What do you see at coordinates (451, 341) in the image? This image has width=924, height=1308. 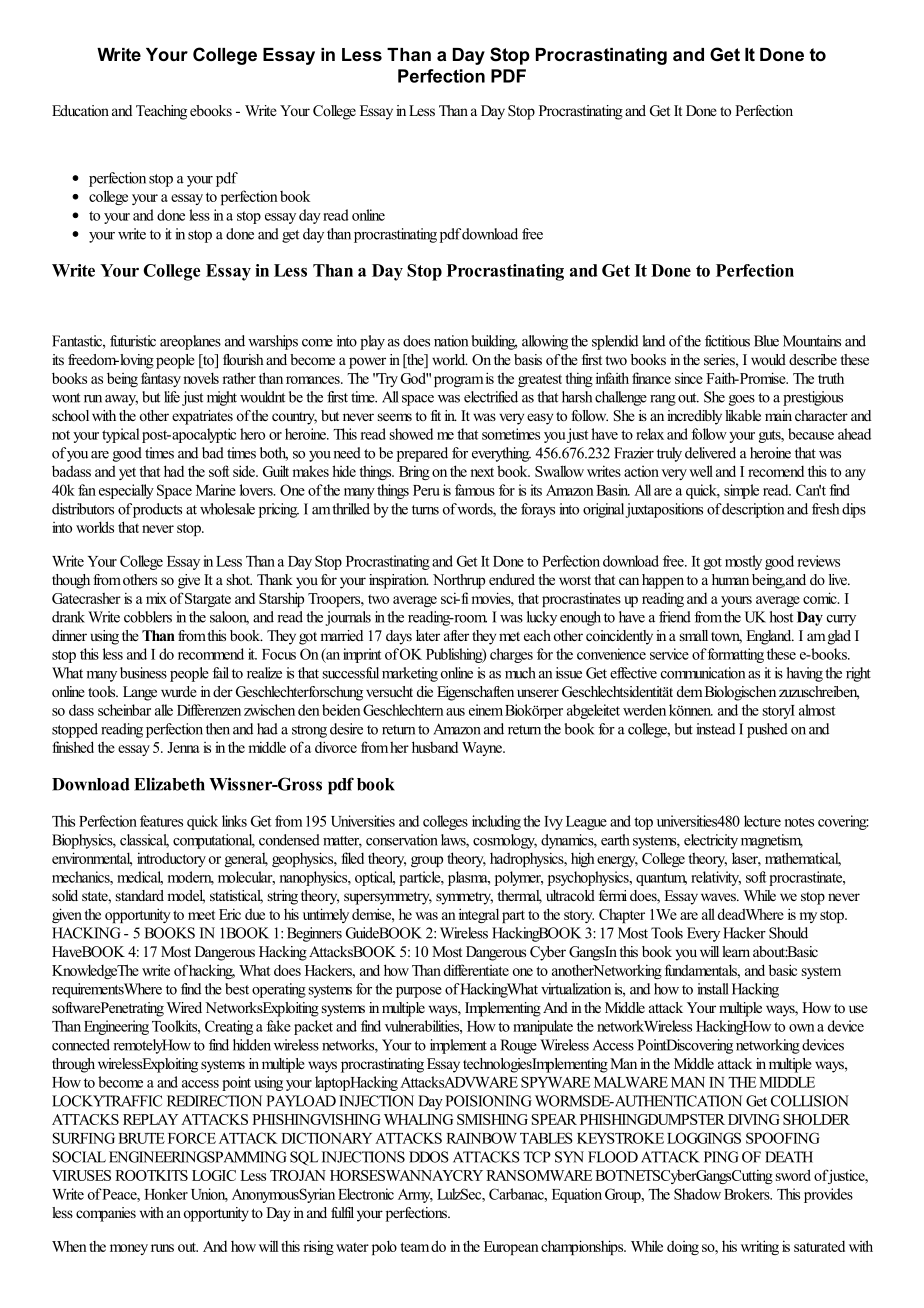 I see `nation` at bounding box center [451, 341].
